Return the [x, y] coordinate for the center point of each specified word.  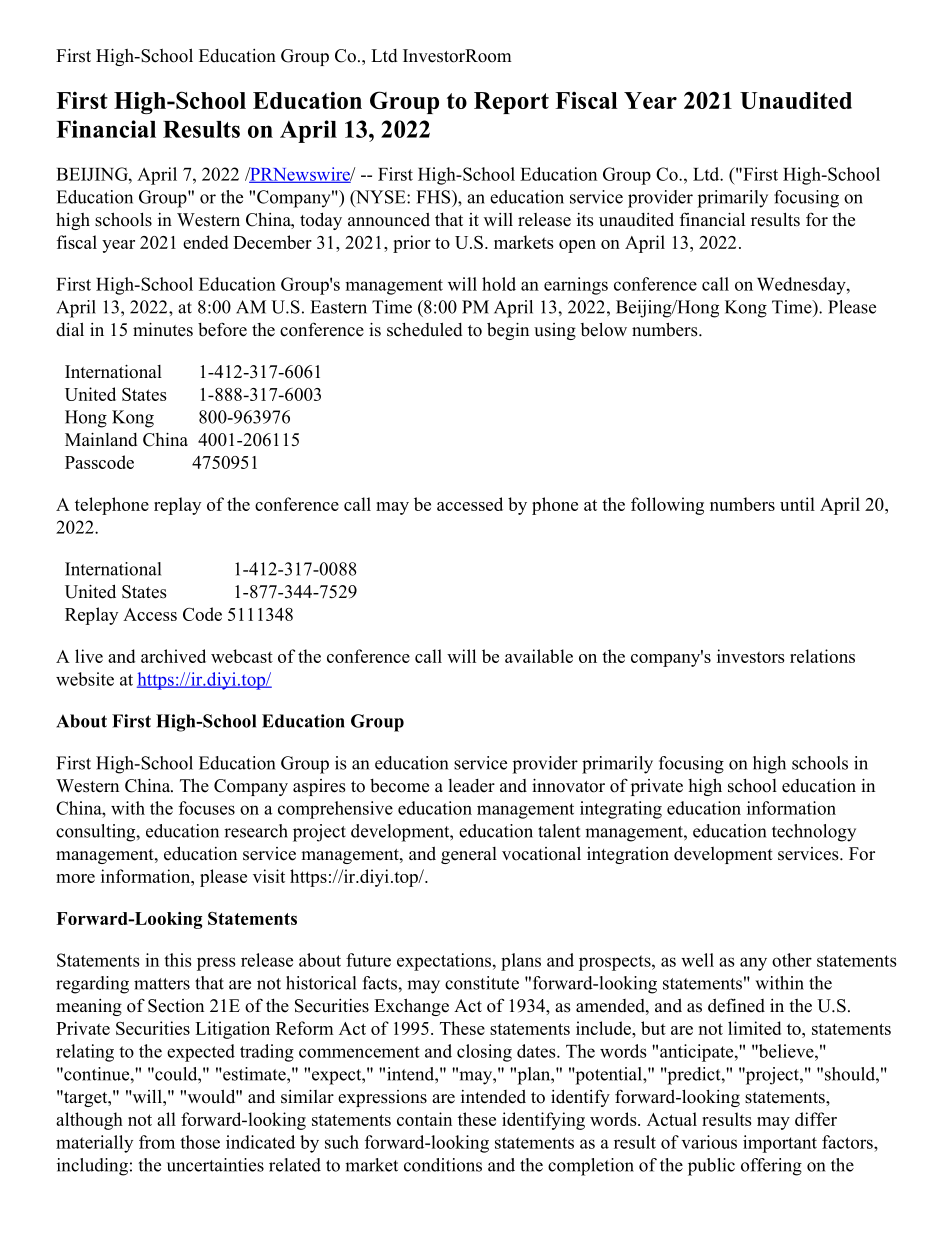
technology [814, 833]
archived [173, 656]
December [272, 242]
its [585, 220]
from [157, 1142]
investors [751, 656]
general [469, 855]
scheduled [425, 329]
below [604, 329]
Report [511, 103]
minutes [163, 329]
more [75, 878]
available [539, 656]
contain [424, 1119]
